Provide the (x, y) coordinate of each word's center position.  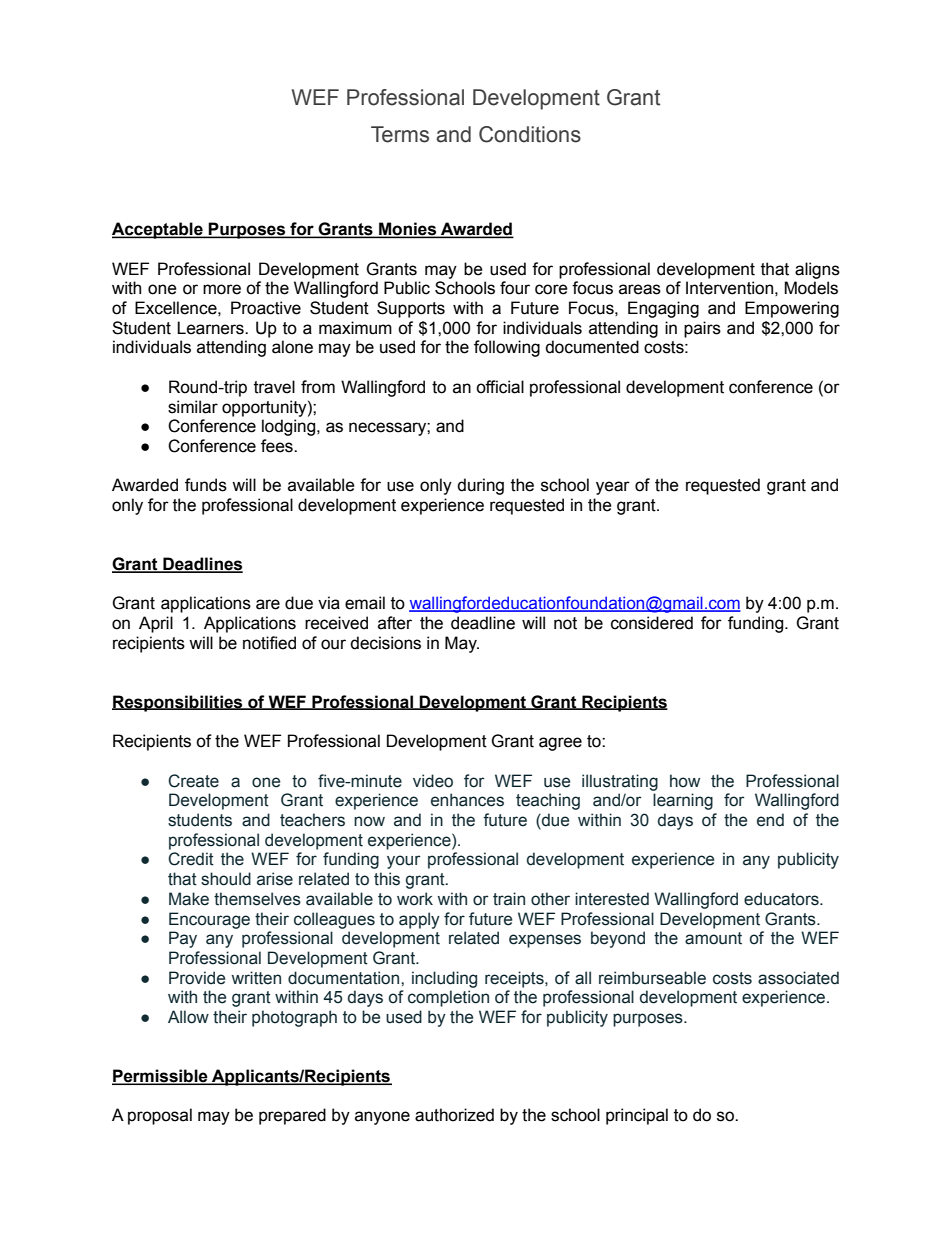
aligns (817, 270)
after (395, 623)
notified (269, 643)
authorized (454, 1115)
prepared (292, 1116)
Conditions (530, 134)
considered (652, 623)
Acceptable (158, 230)
